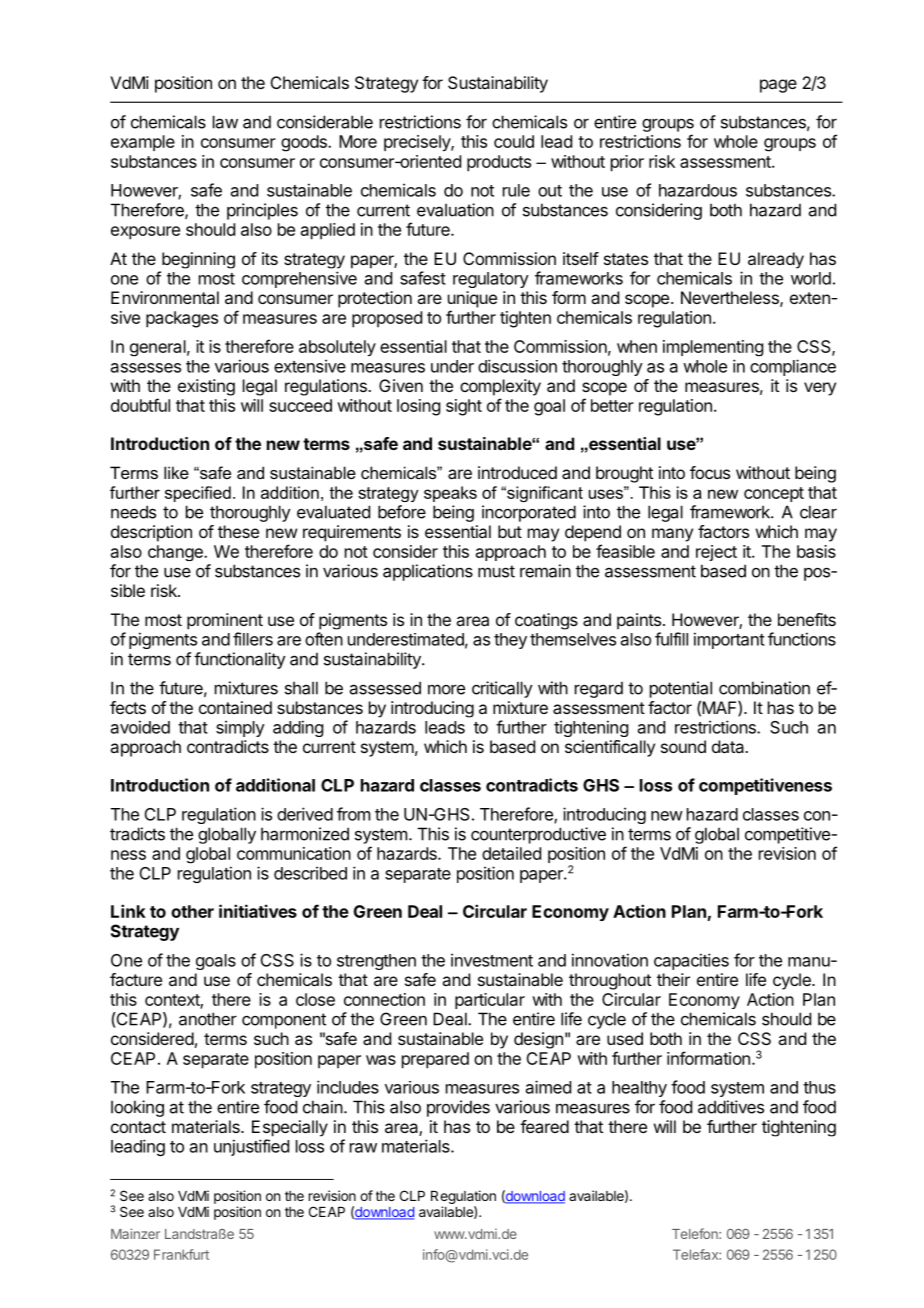 The width and height of the screenshot is (924, 1308). I want to click on Frankfurt, so click(181, 1254).
